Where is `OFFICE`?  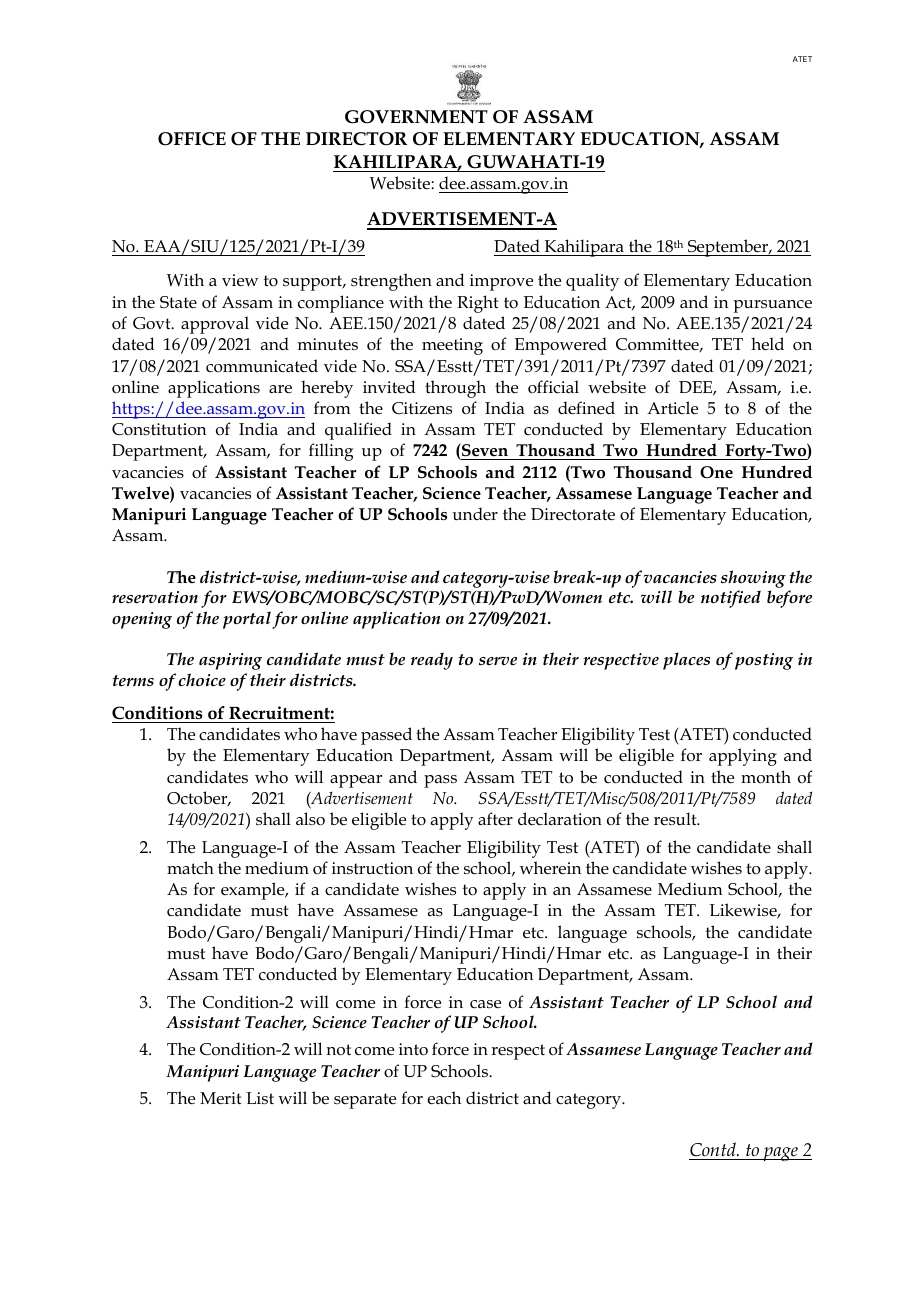 OFFICE is located at coordinates (192, 139).
